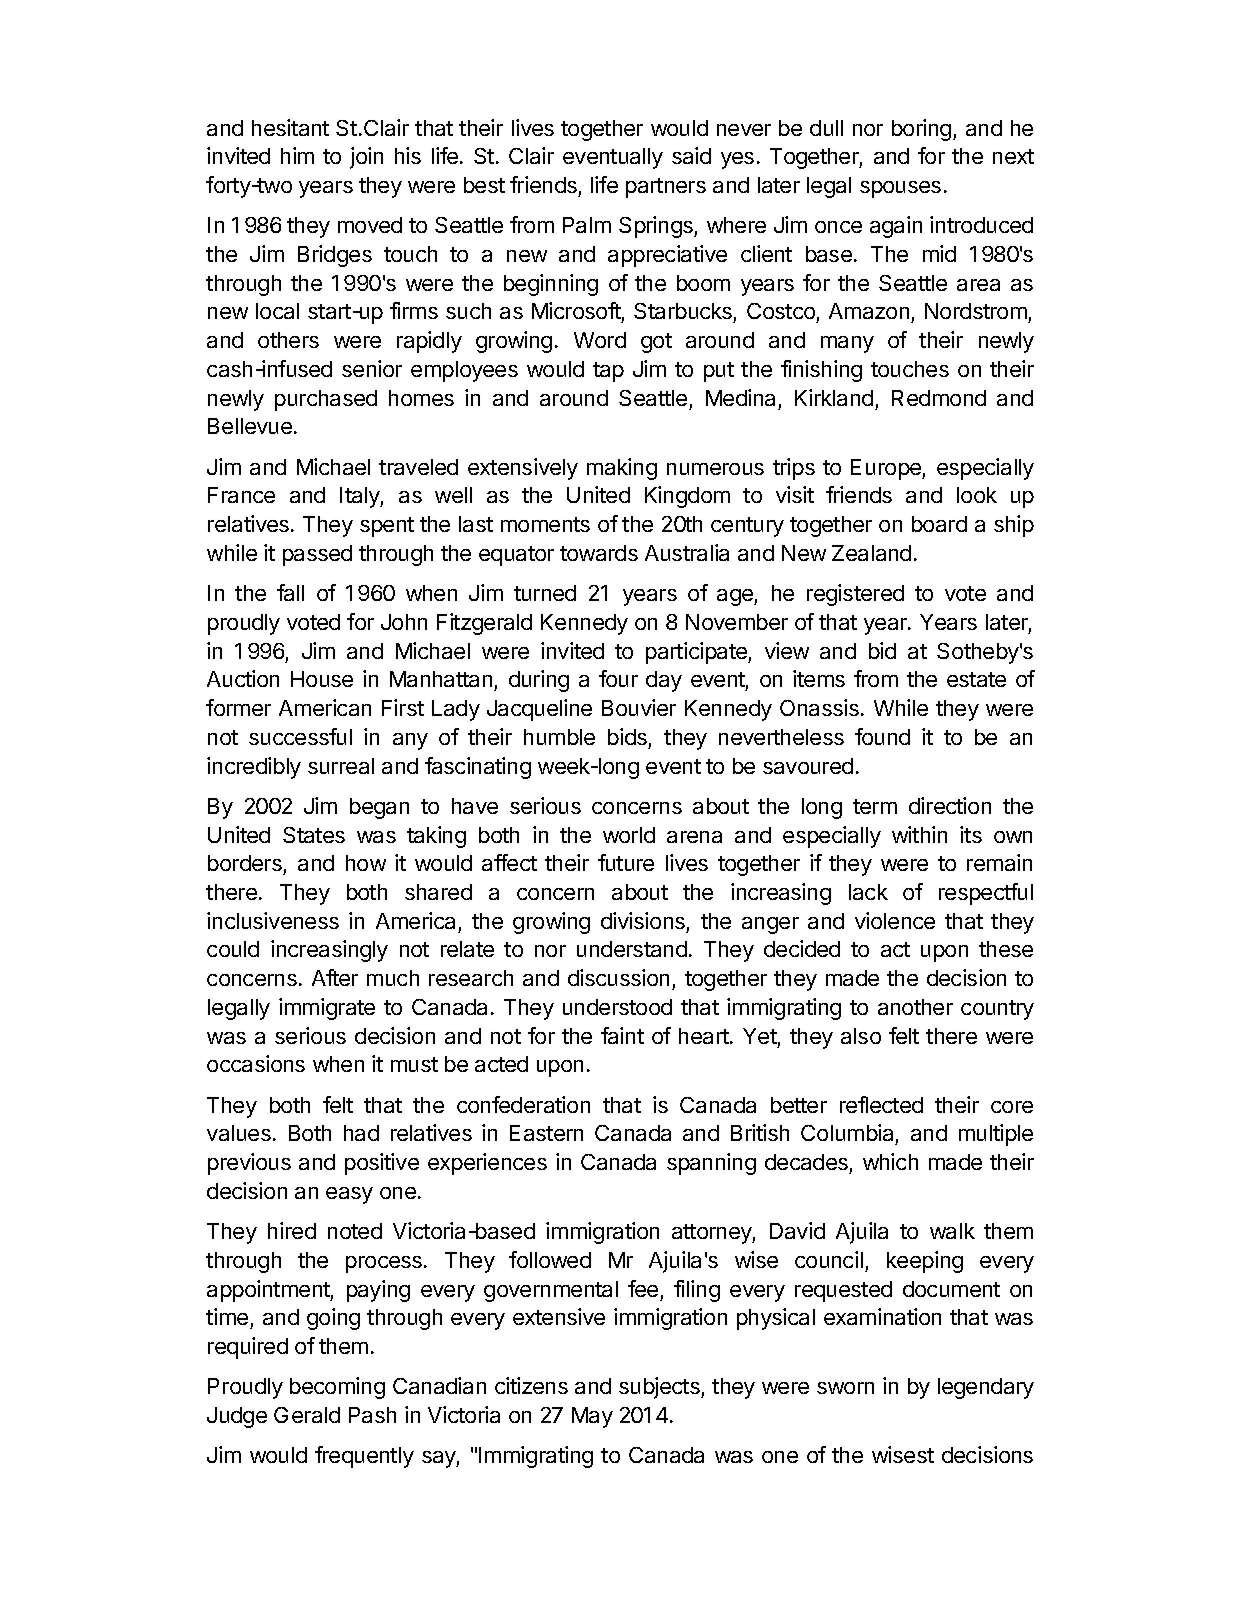 The height and width of the document is (1606, 1241). Describe the element at coordinates (622, 1035) in the document. I see `faint` at that location.
